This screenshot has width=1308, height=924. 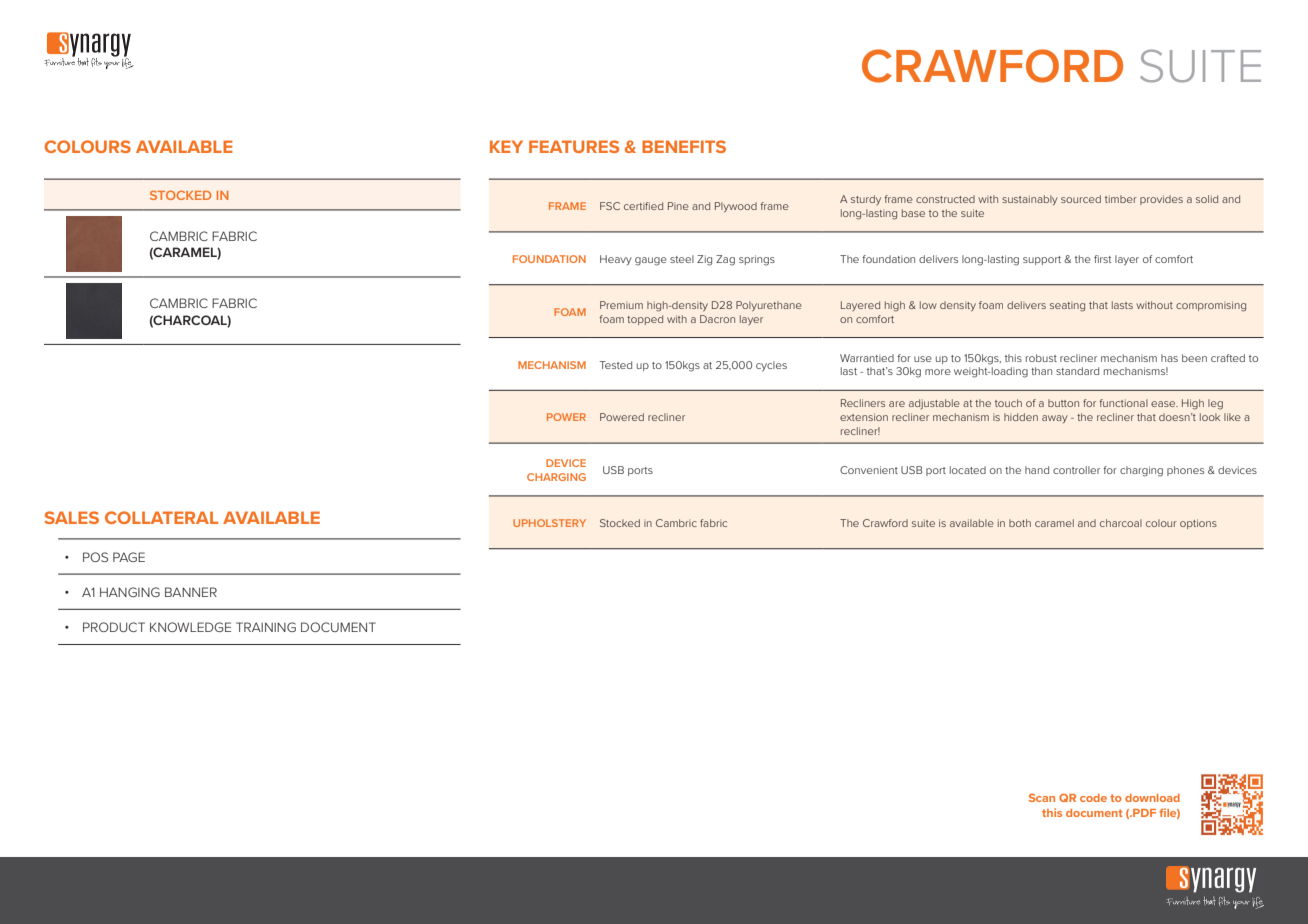 What do you see at coordinates (1093, 798) in the screenshot?
I see `code` at bounding box center [1093, 798].
